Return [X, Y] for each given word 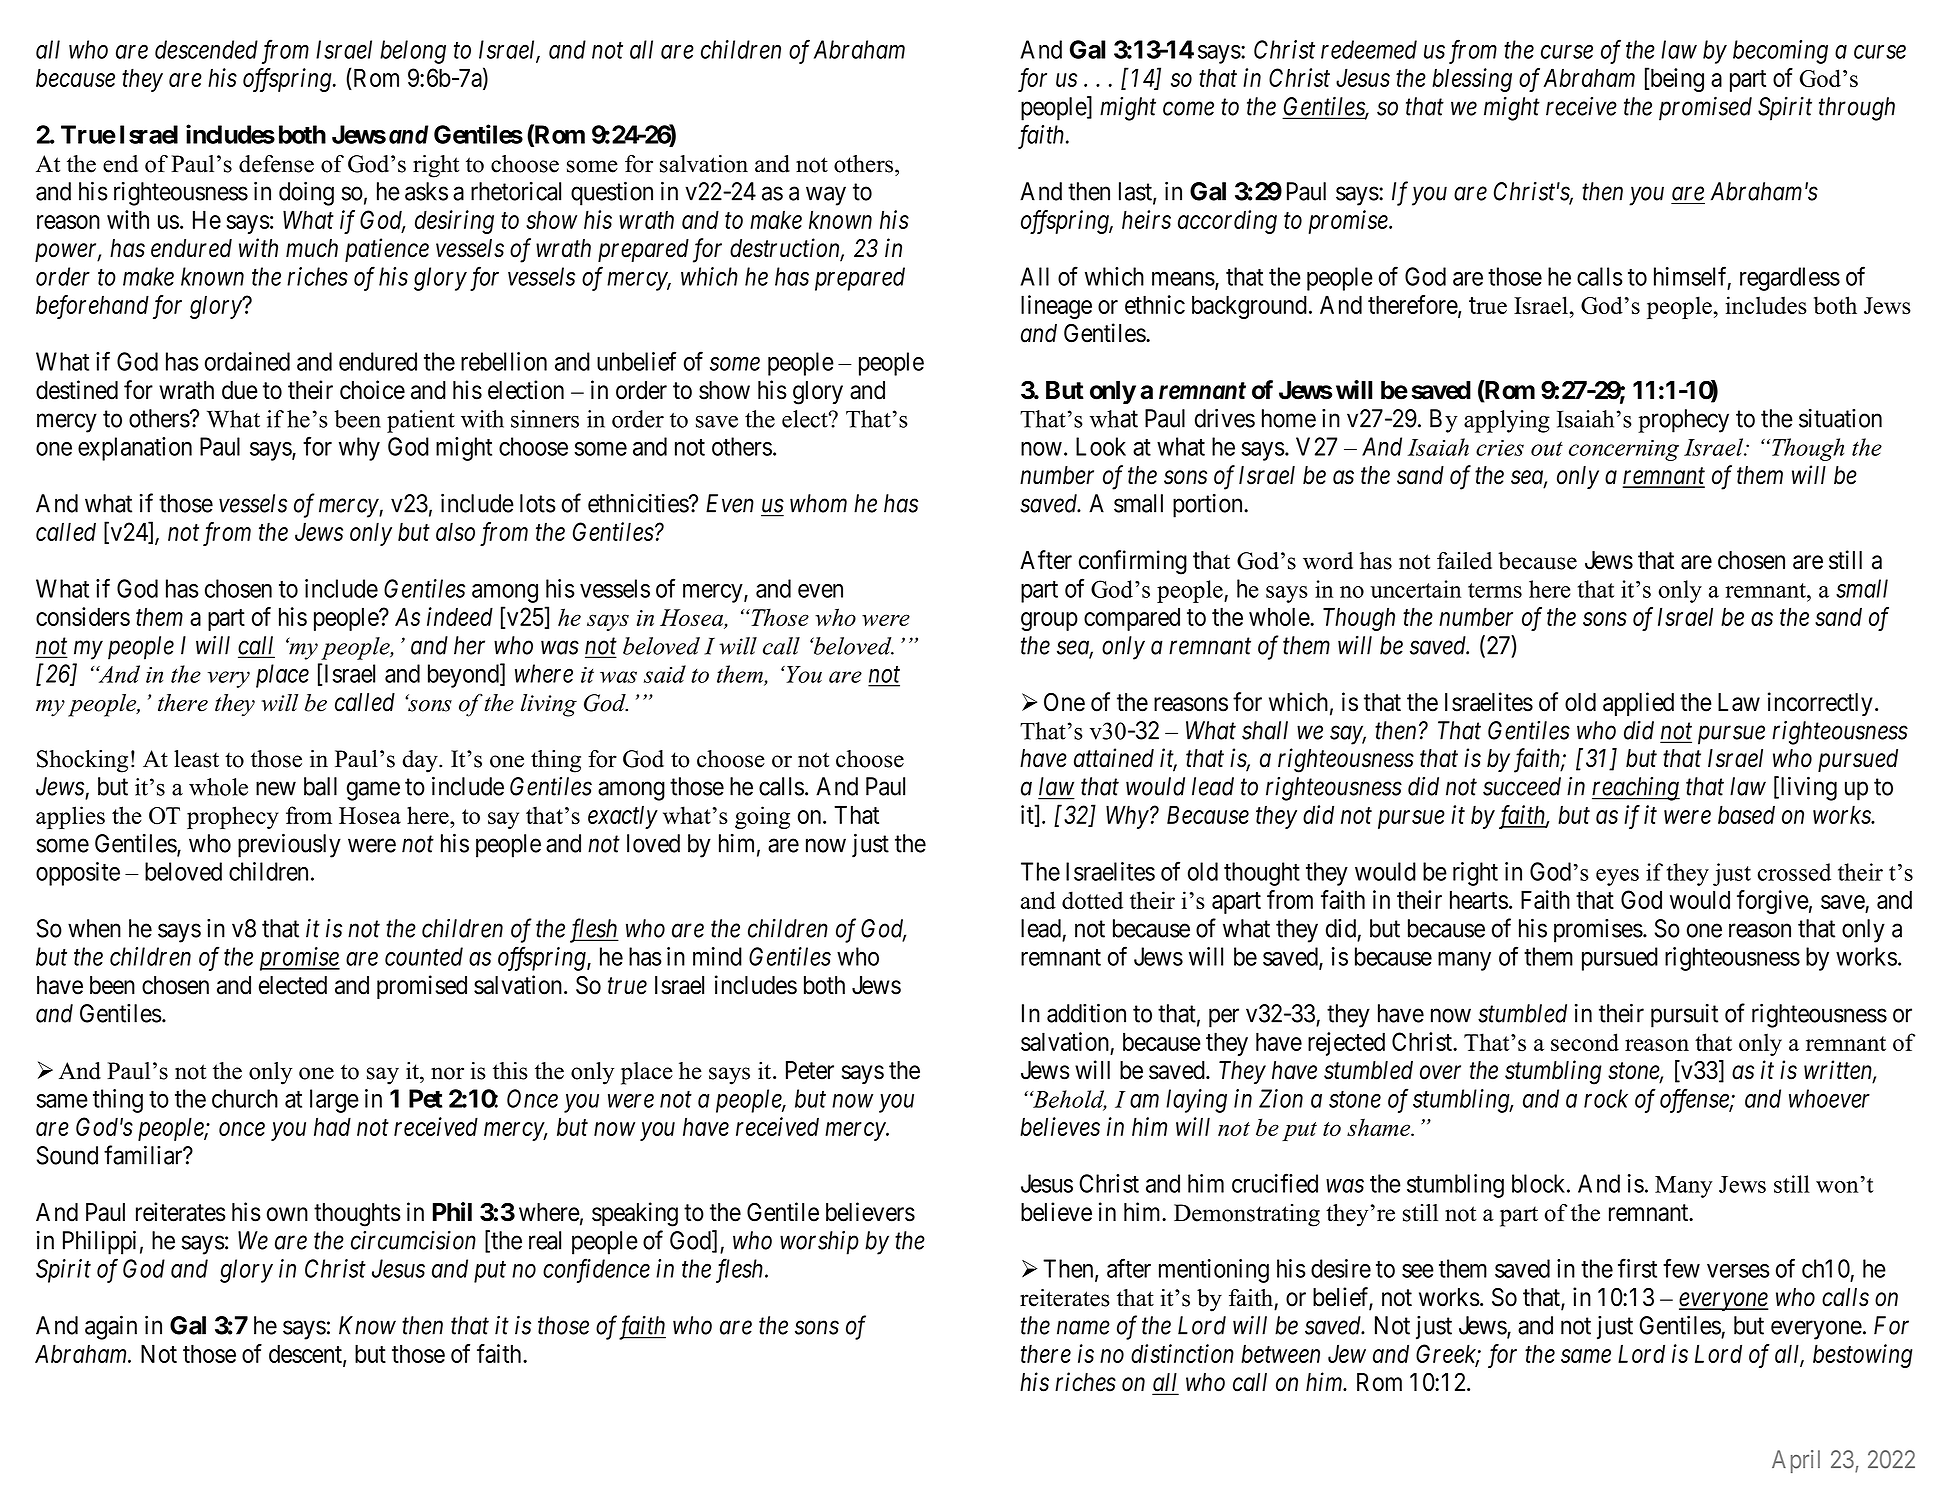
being [1676, 80]
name [1083, 1328]
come [1188, 109]
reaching [1636, 789]
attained [1114, 758]
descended [206, 49]
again [111, 1327]
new [276, 789]
